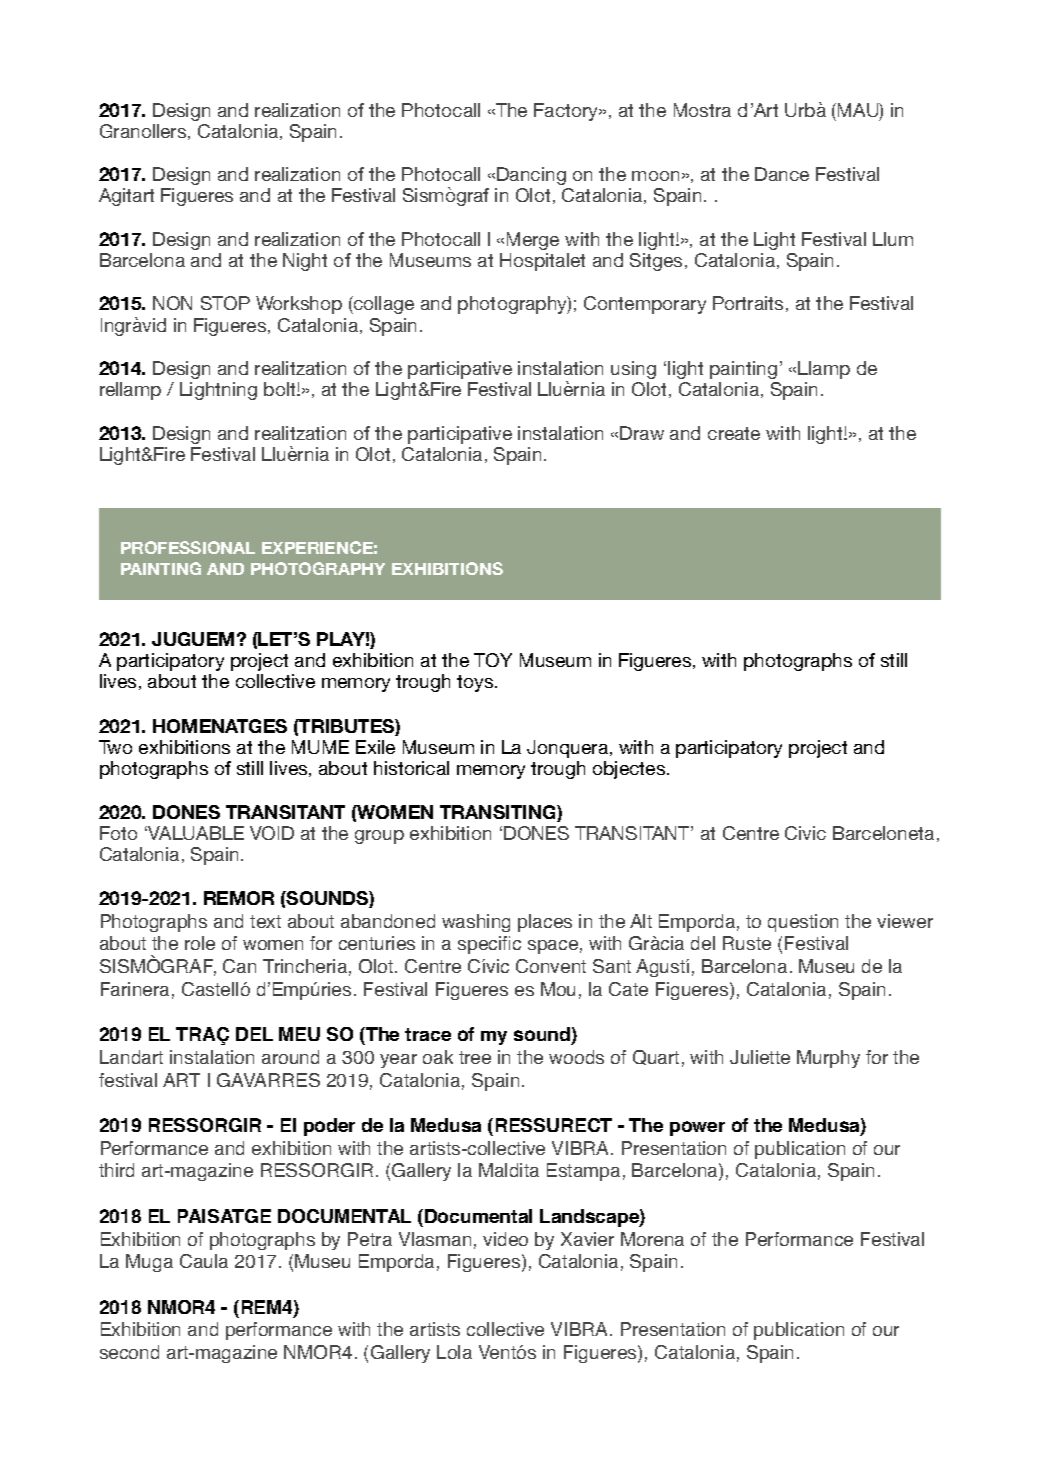 The width and height of the screenshot is (1040, 1471). I want to click on toys, so click(476, 683).
